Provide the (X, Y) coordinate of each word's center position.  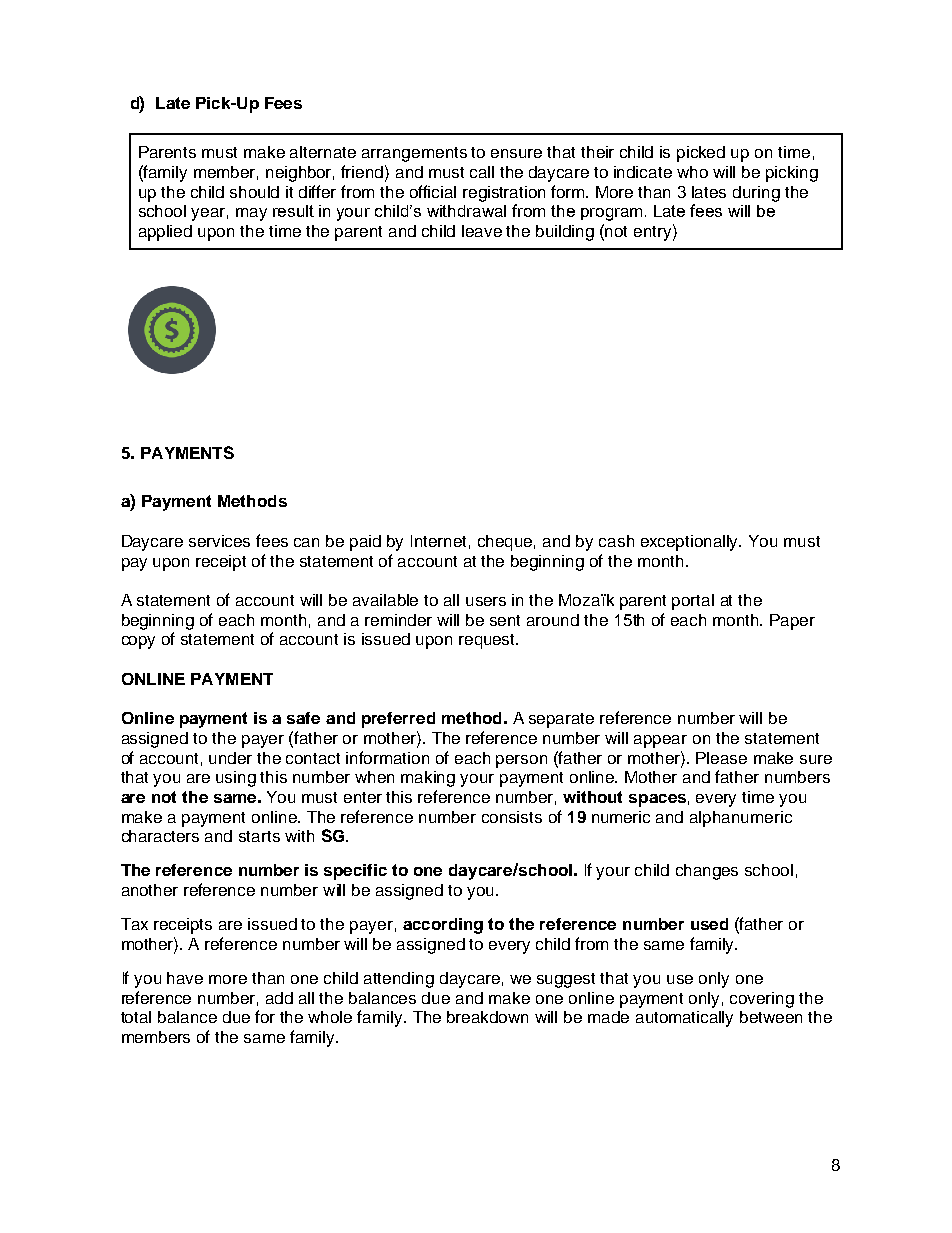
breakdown (487, 1017)
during (756, 194)
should (254, 192)
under (230, 758)
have (185, 978)
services (219, 541)
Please (721, 758)
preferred (398, 720)
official (433, 191)
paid (365, 543)
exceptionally (691, 543)
